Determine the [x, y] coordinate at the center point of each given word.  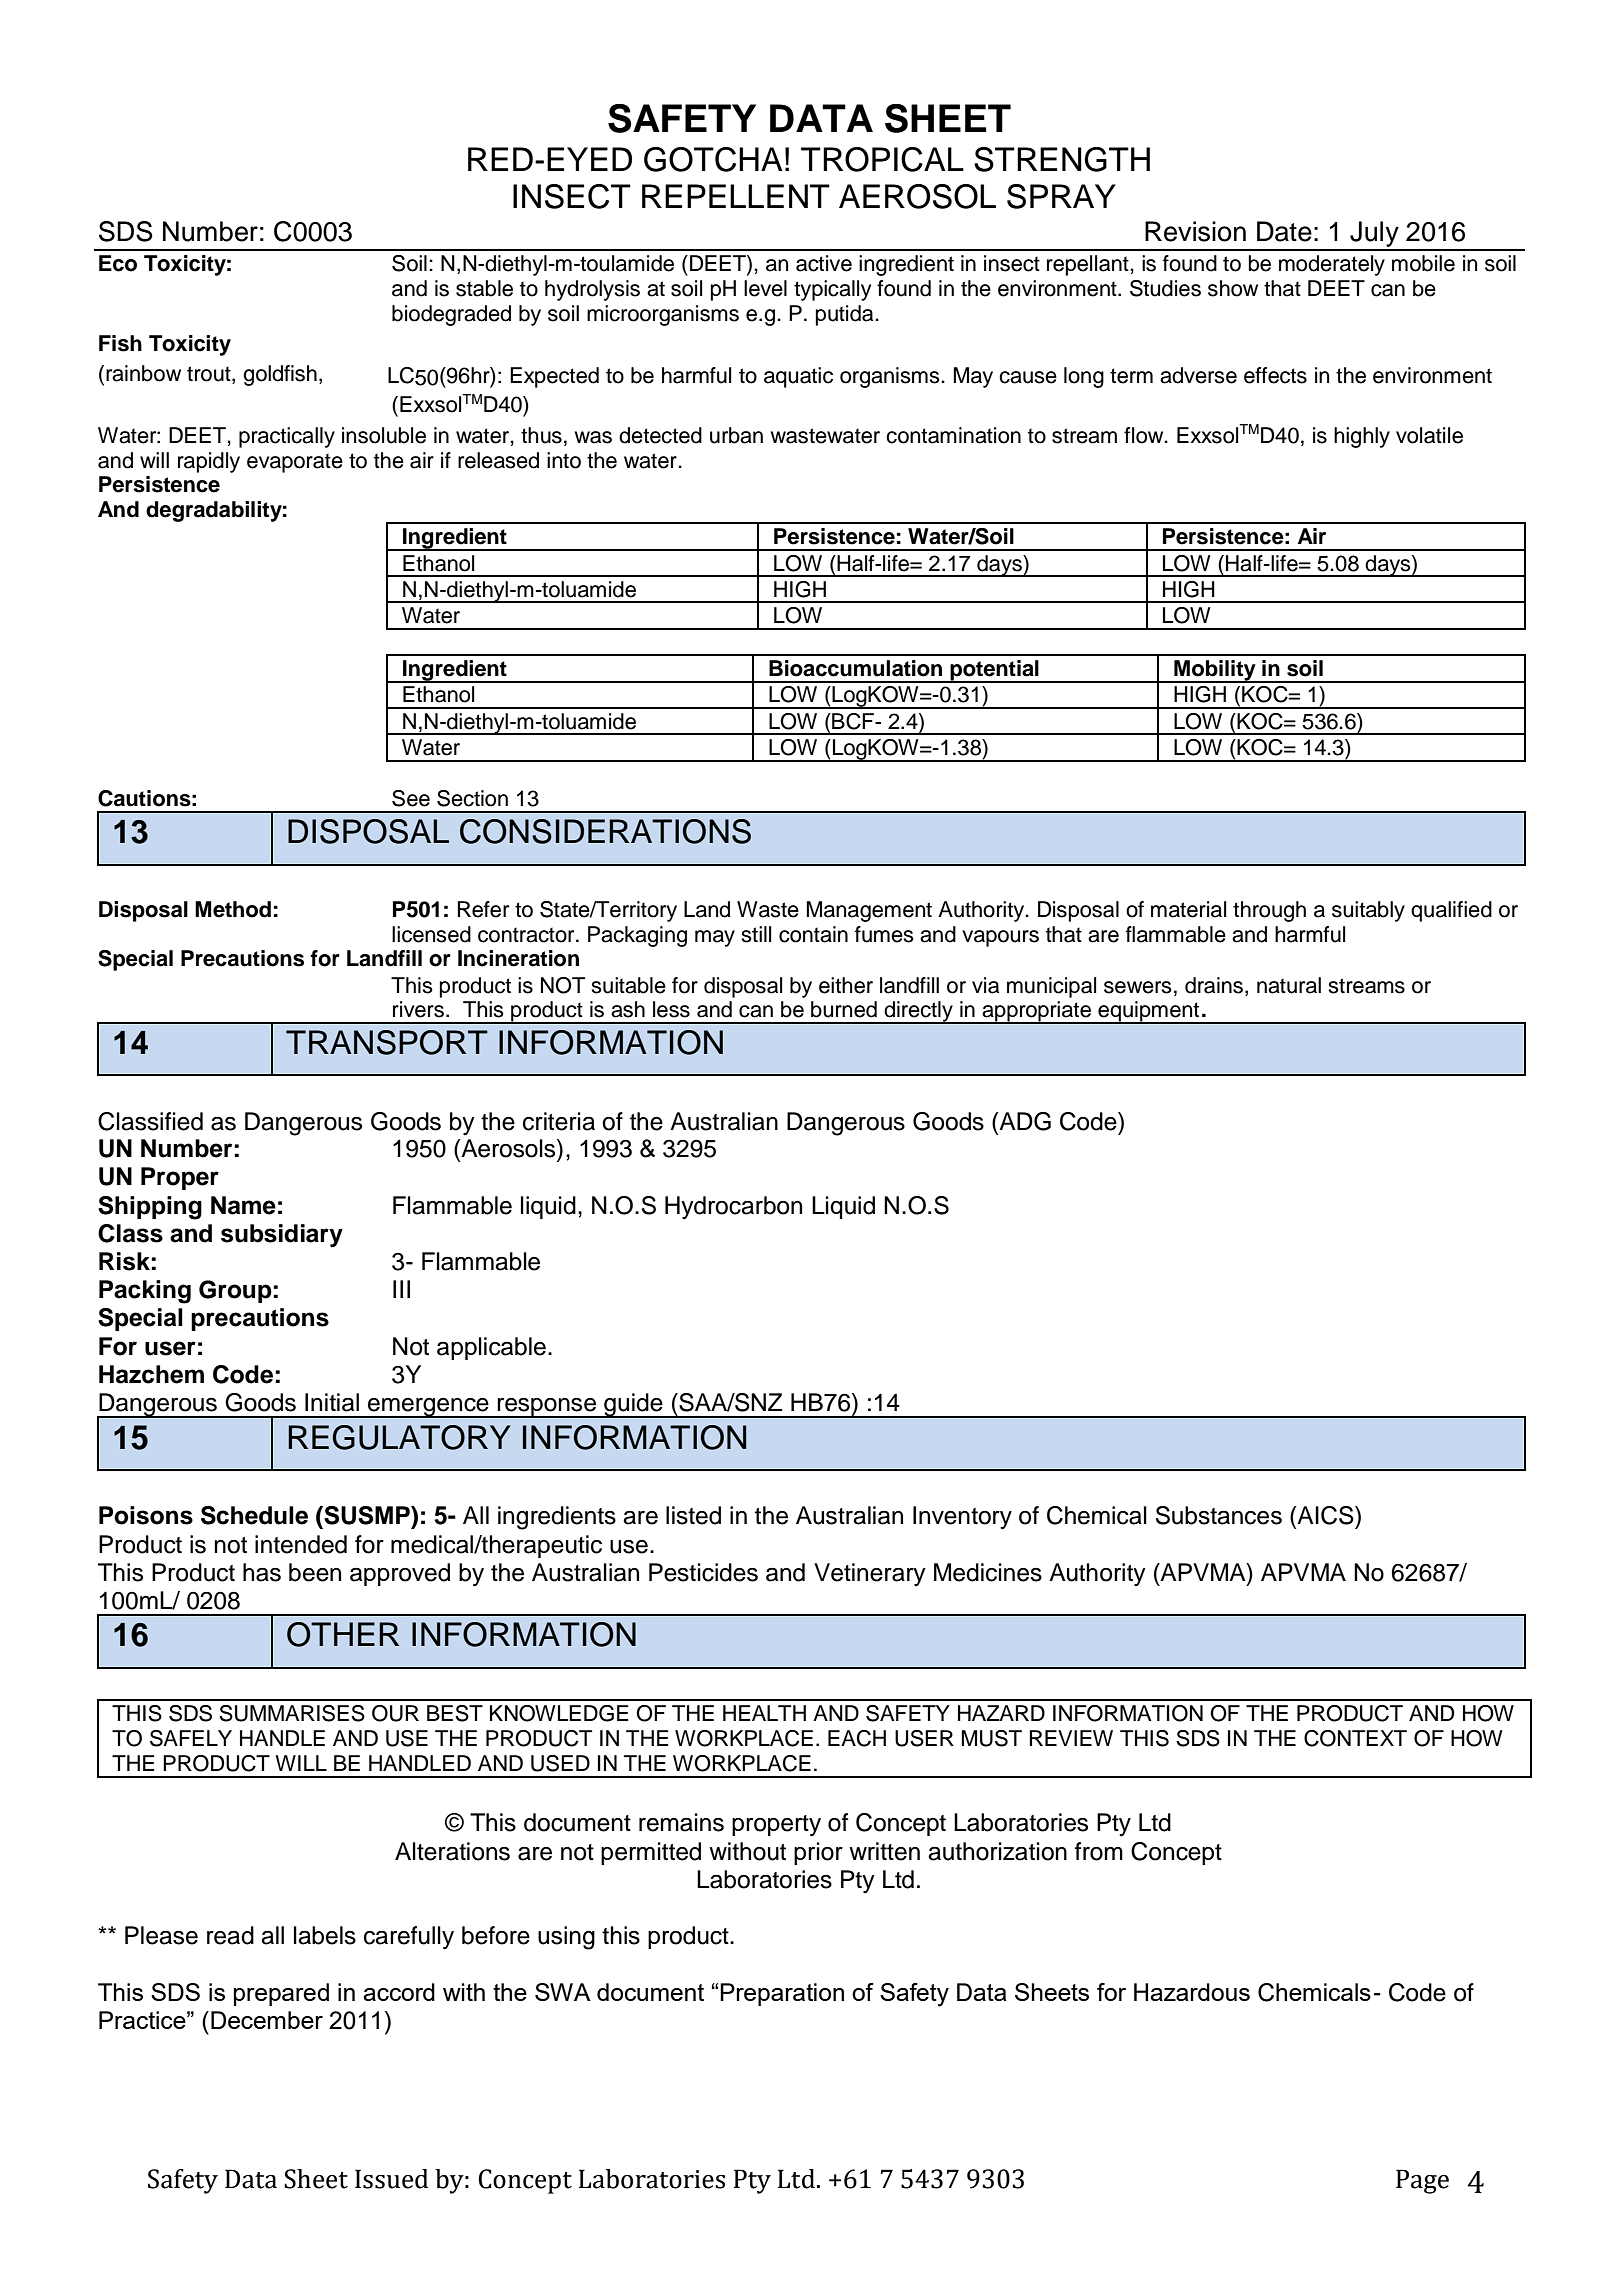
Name [243, 1205]
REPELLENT [736, 196]
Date [1284, 231]
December [267, 2020]
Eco [118, 263]
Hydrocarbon [733, 1208]
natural [1289, 985]
